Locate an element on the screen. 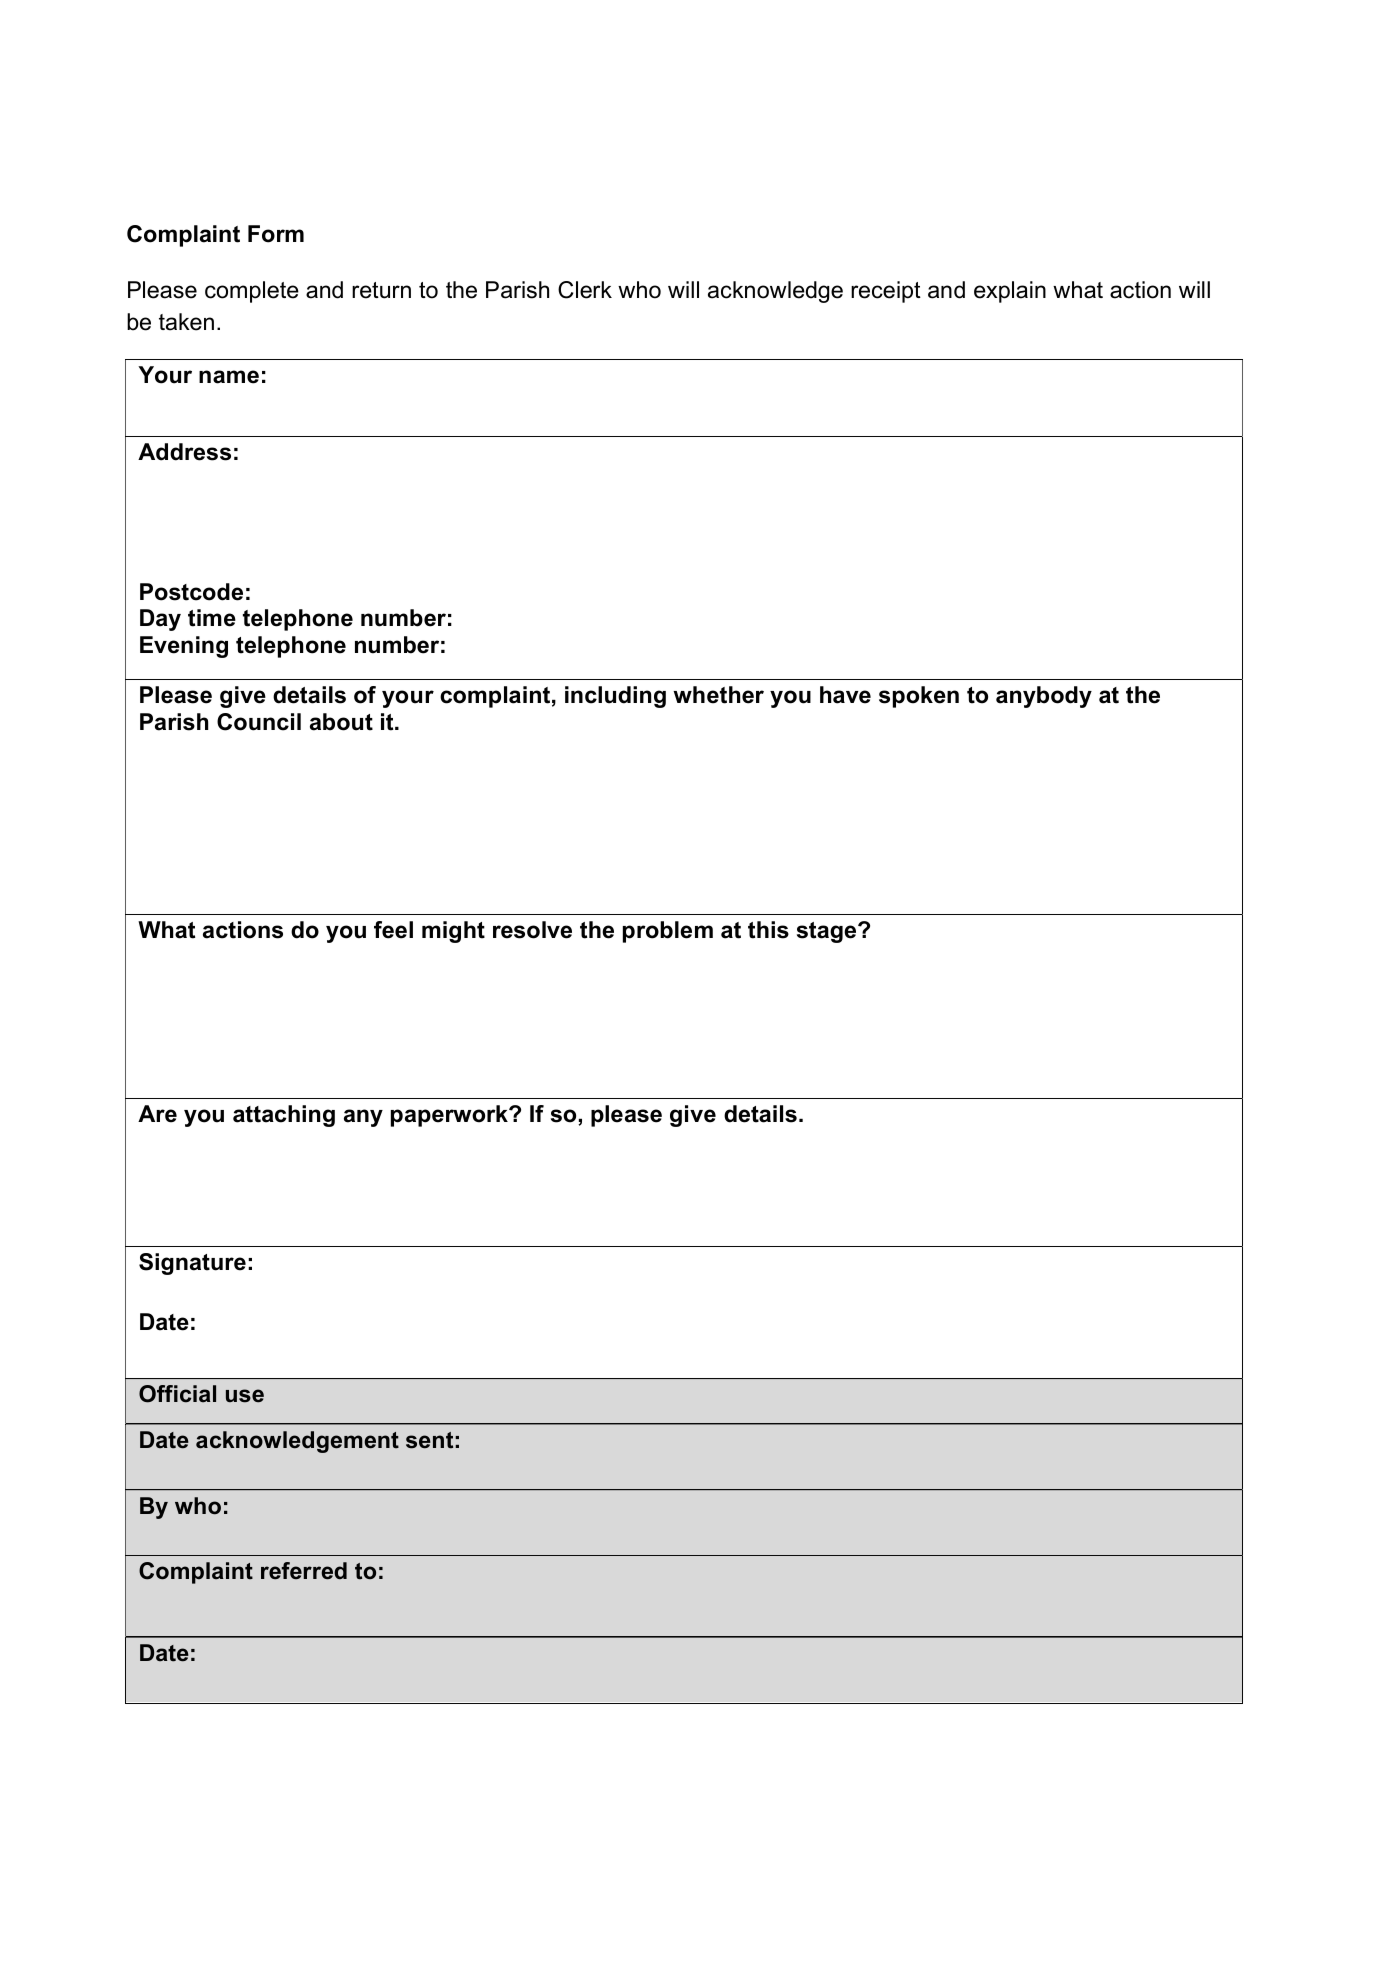  sent is located at coordinates (429, 1440).
